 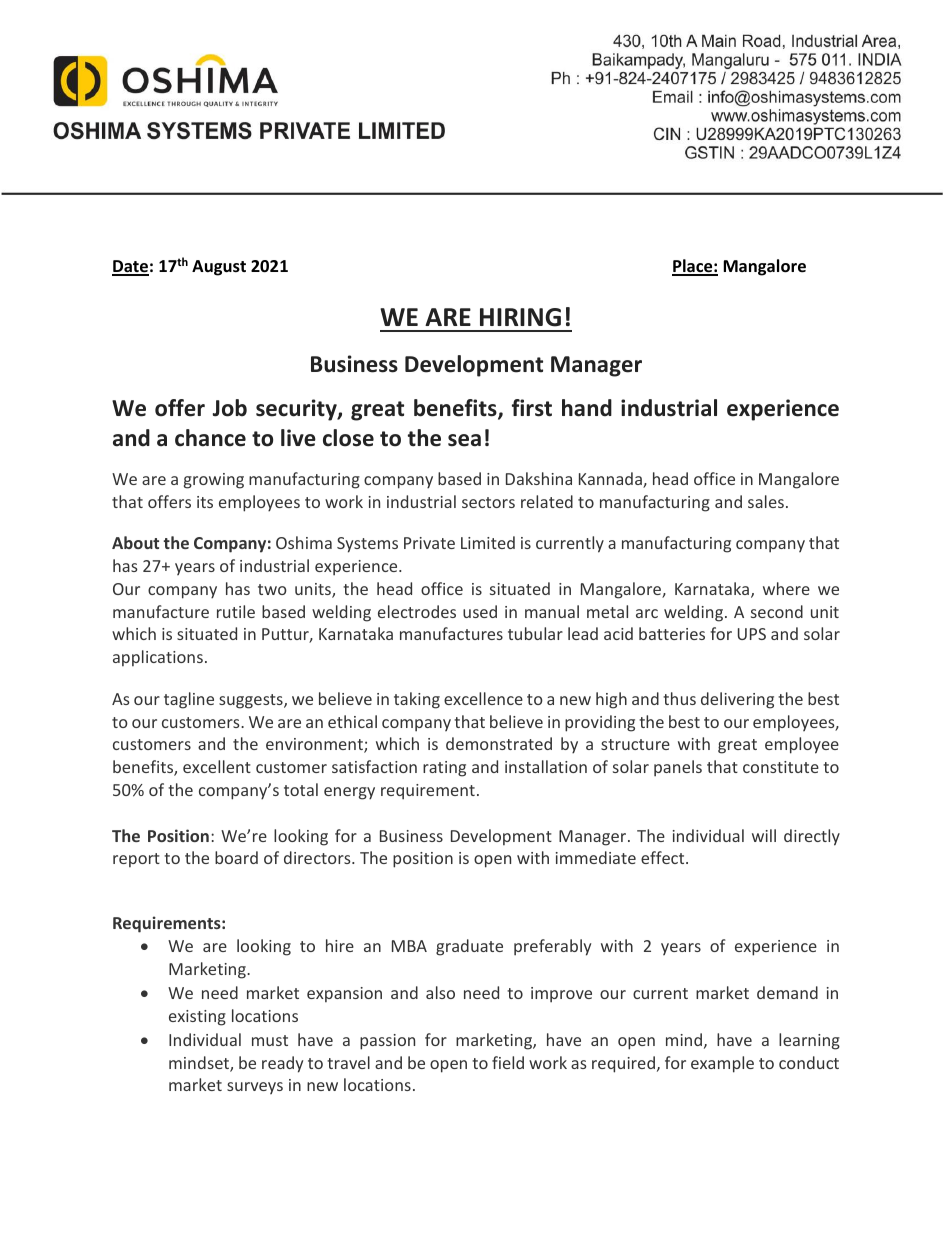 What do you see at coordinates (777, 611) in the document?
I see `second` at bounding box center [777, 611].
